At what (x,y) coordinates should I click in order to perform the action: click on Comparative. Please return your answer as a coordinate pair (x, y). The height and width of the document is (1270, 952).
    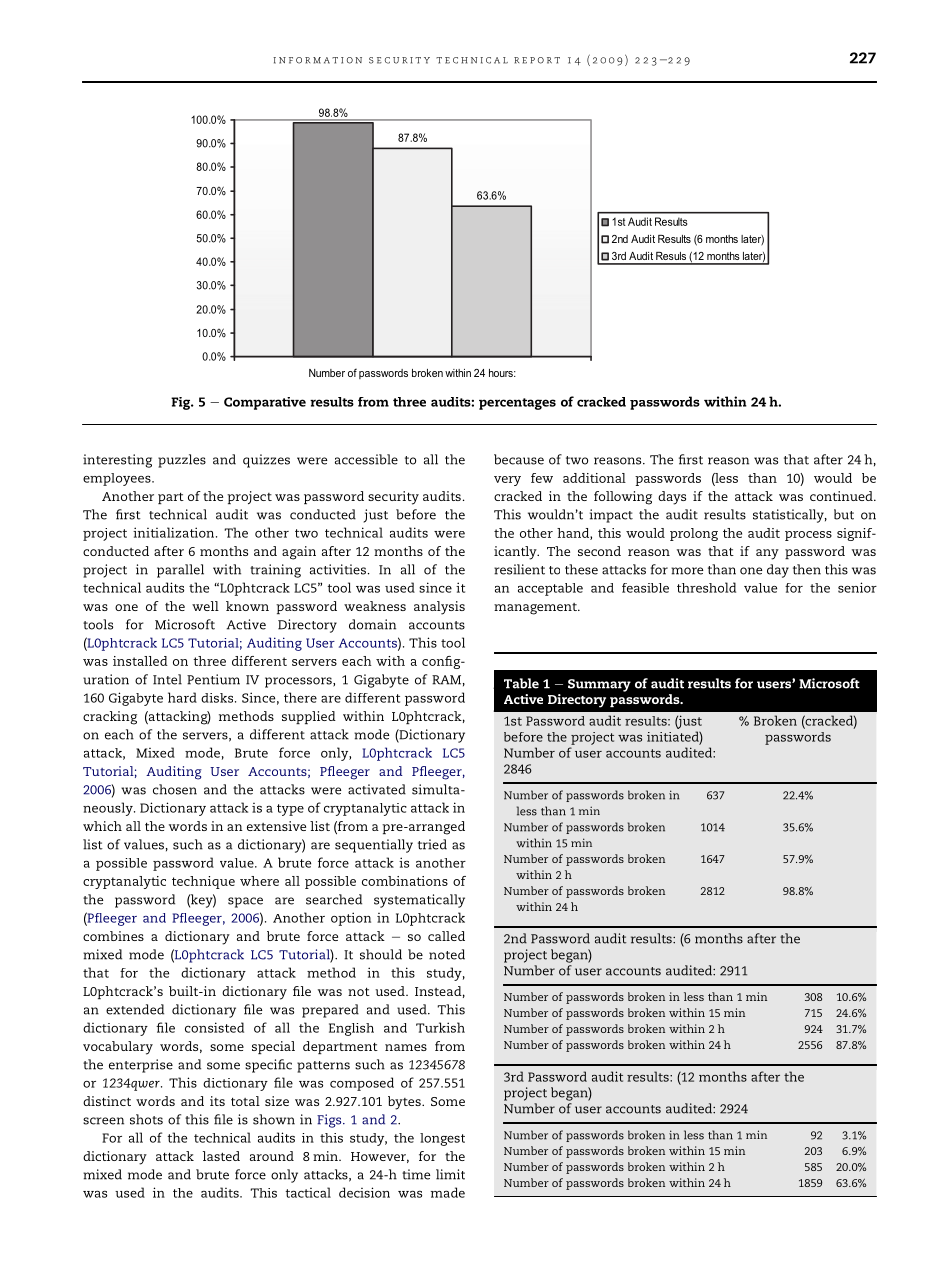
    Looking at the image, I should click on (265, 403).
